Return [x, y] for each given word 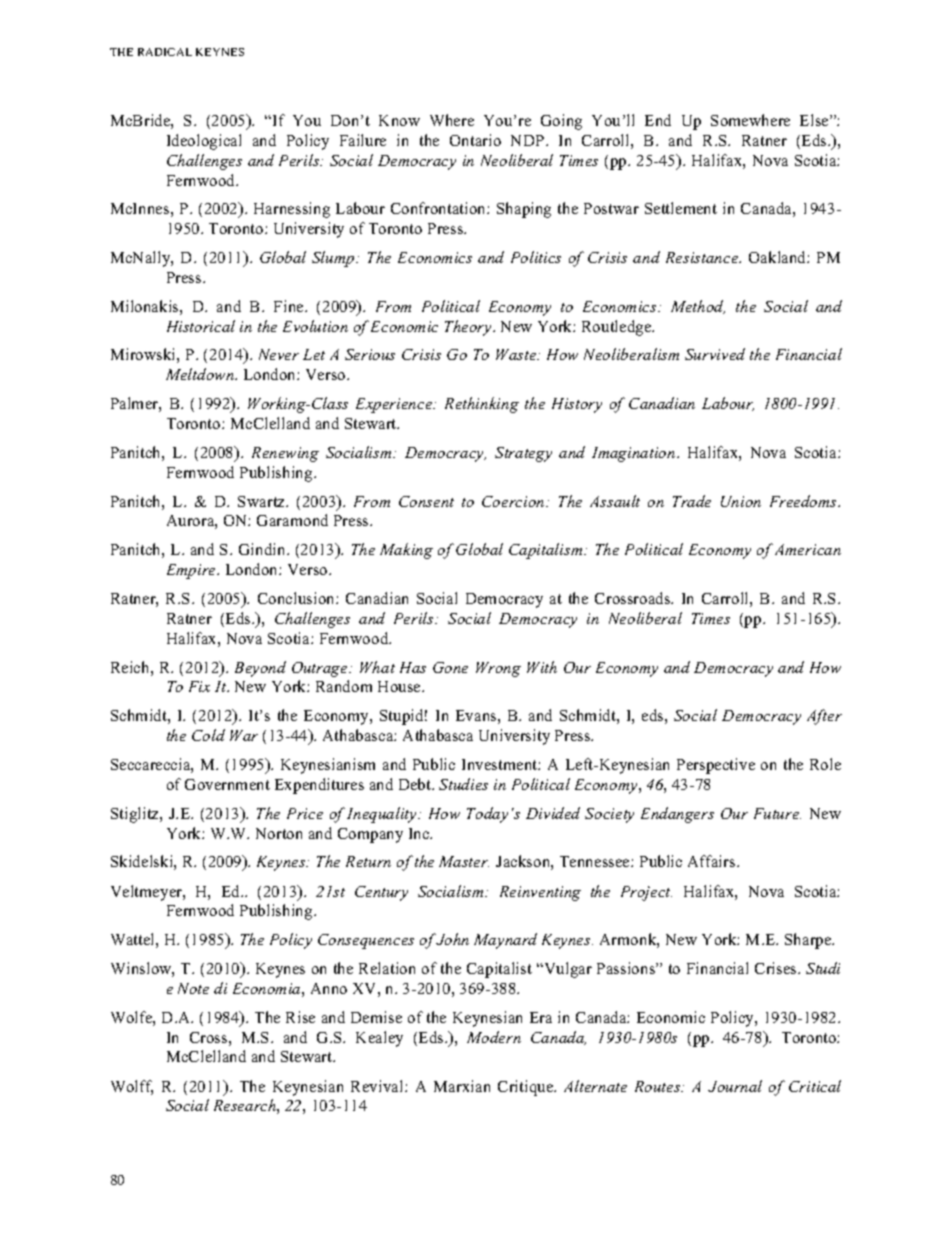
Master [464, 861]
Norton [279, 833]
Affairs [713, 861]
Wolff [132, 1087]
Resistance [703, 257]
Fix [199, 686]
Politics [536, 257]
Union [741, 501]
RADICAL [165, 52]
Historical [201, 326]
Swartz [263, 501]
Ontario [475, 140]
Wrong [498, 669]
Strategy [523, 454]
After [824, 717]
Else [815, 120]
